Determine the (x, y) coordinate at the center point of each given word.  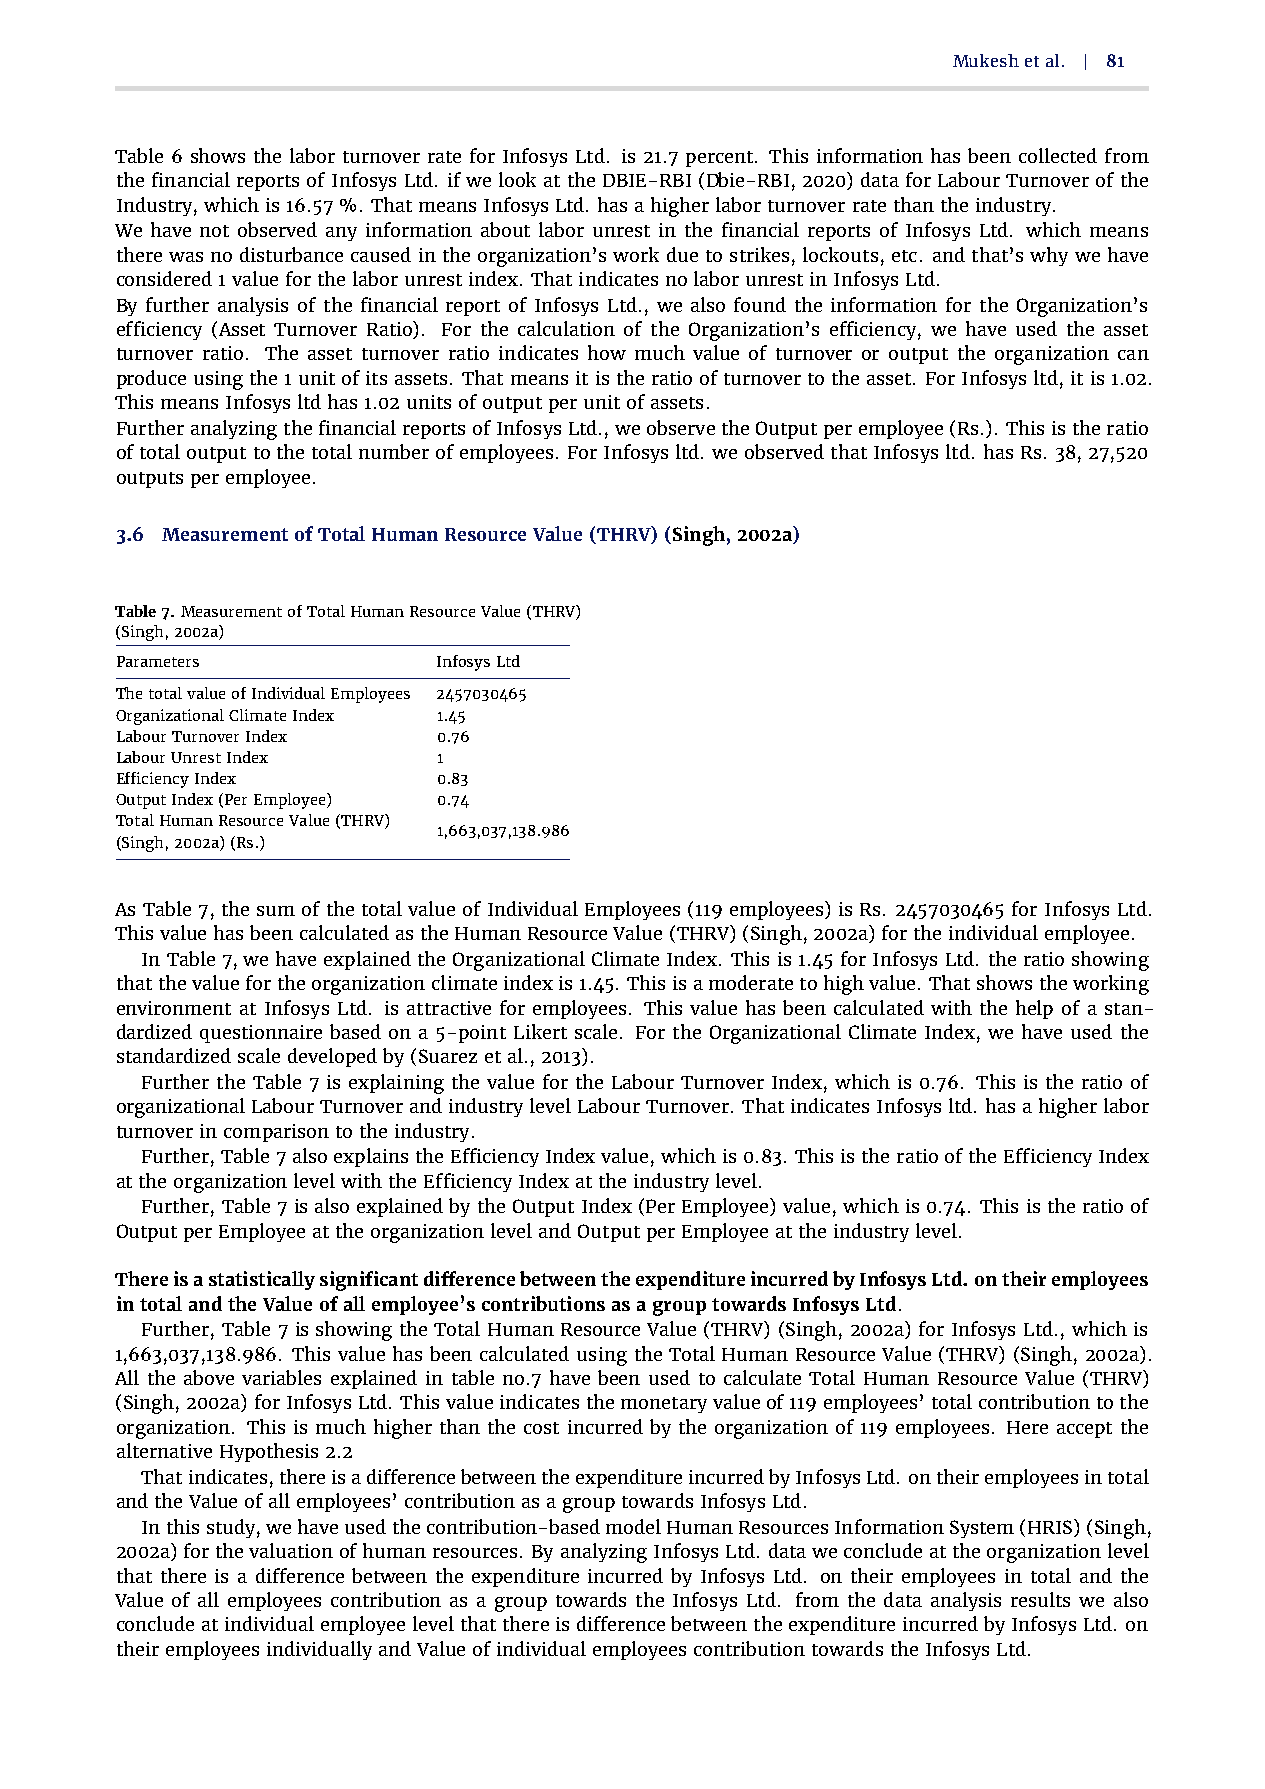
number (394, 451)
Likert (540, 1031)
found (760, 304)
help (1034, 1009)
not (214, 231)
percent (719, 159)
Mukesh (986, 60)
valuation (291, 1550)
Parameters (158, 661)
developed (332, 1057)
